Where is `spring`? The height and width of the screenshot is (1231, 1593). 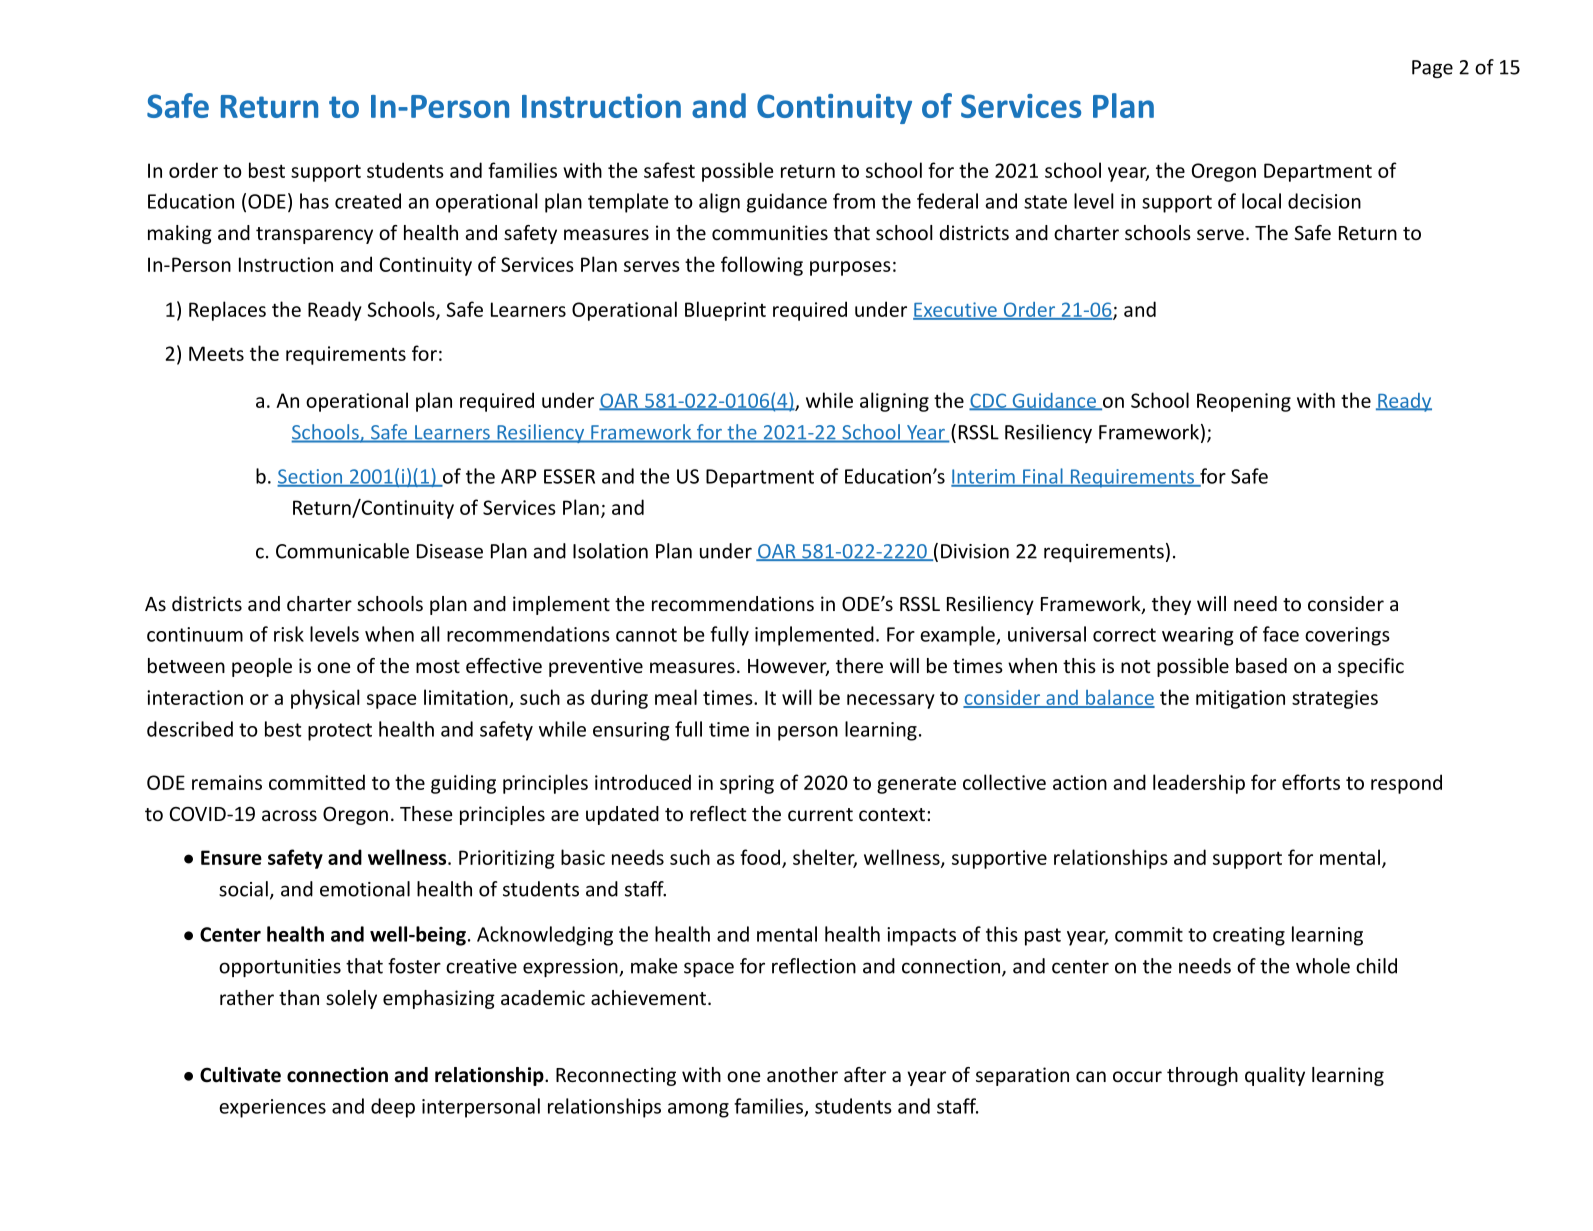 spring is located at coordinates (747, 784).
